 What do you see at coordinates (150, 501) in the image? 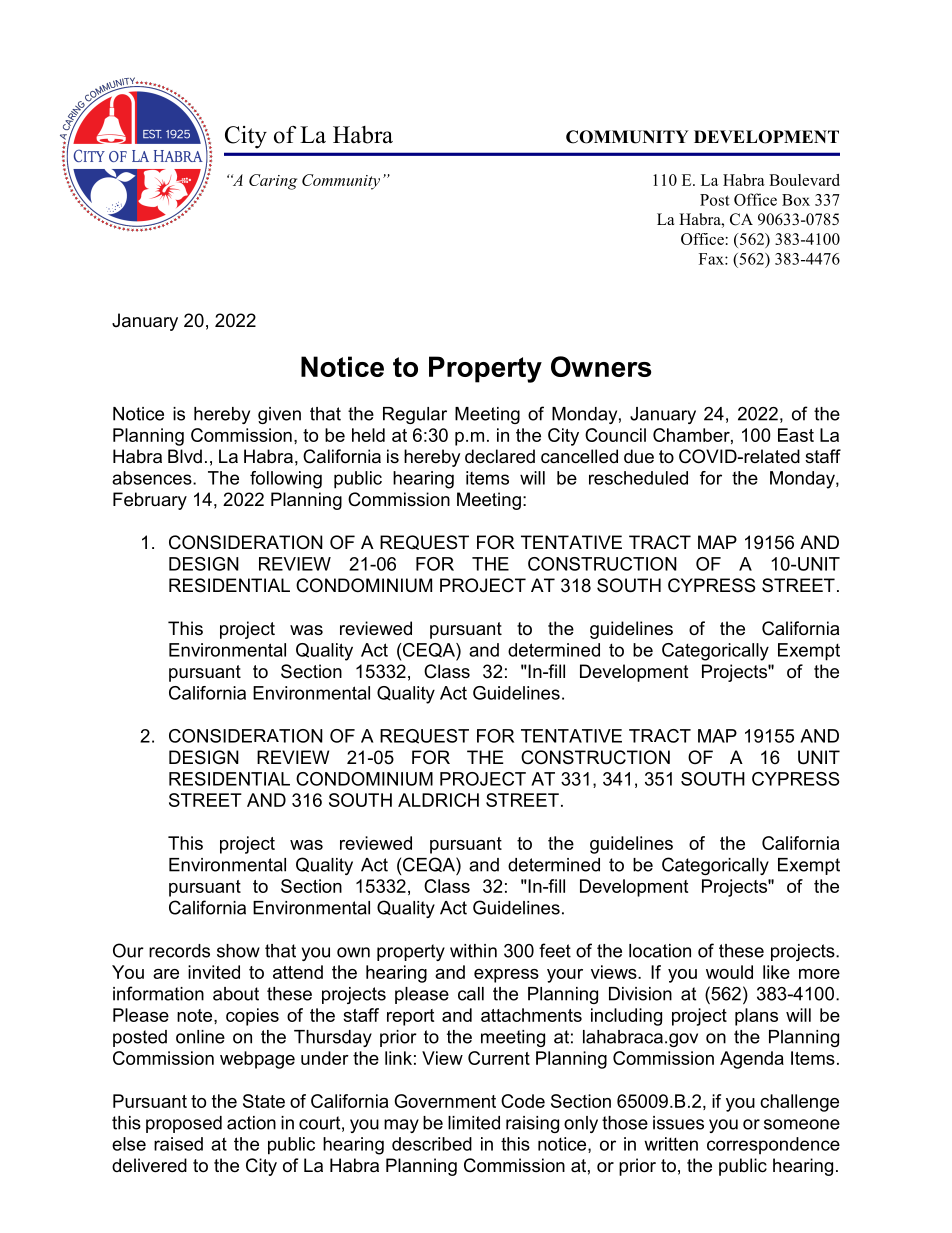
I see `February` at bounding box center [150, 501].
